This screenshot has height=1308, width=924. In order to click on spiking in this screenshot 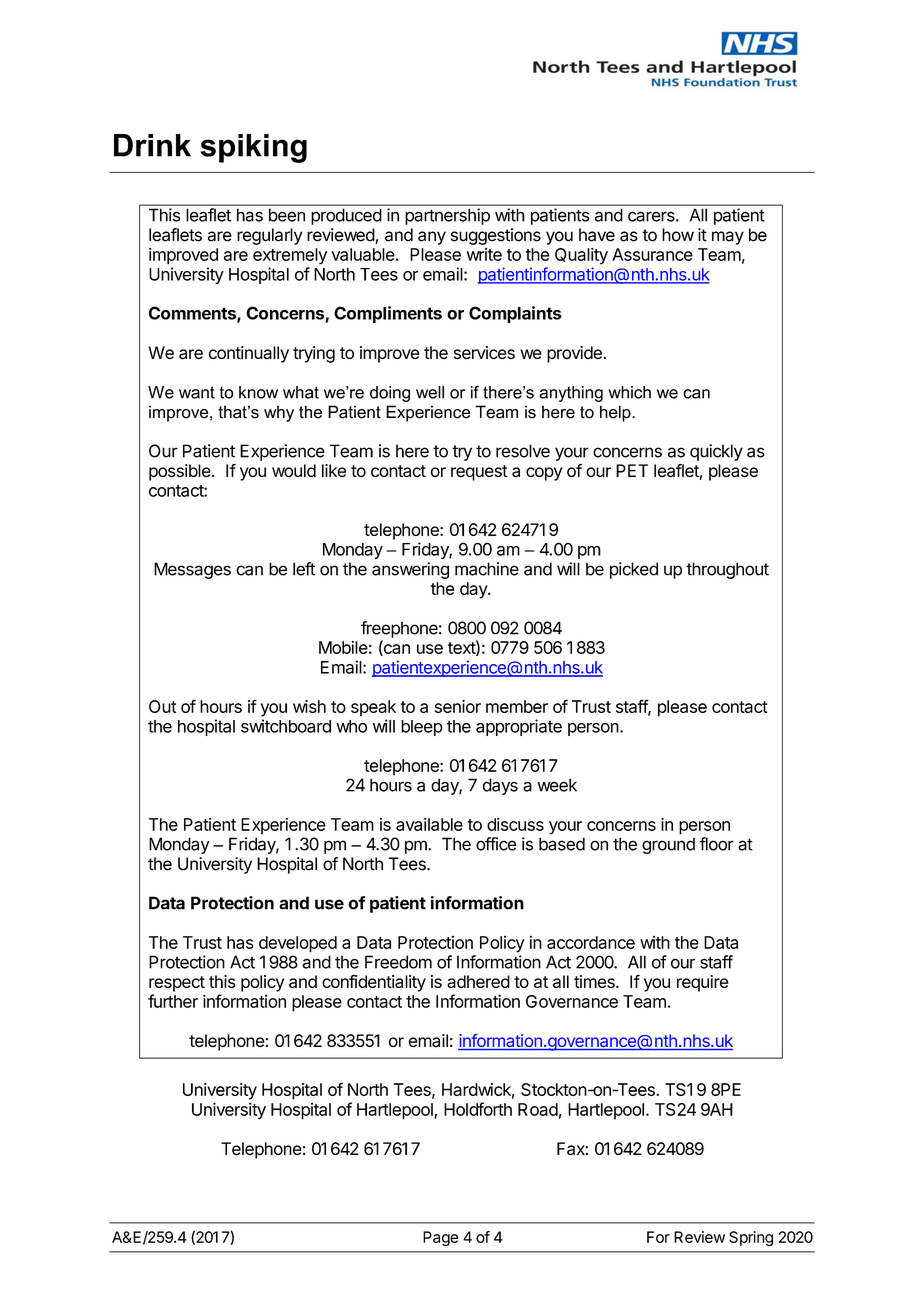, I will do `click(254, 148)`.
